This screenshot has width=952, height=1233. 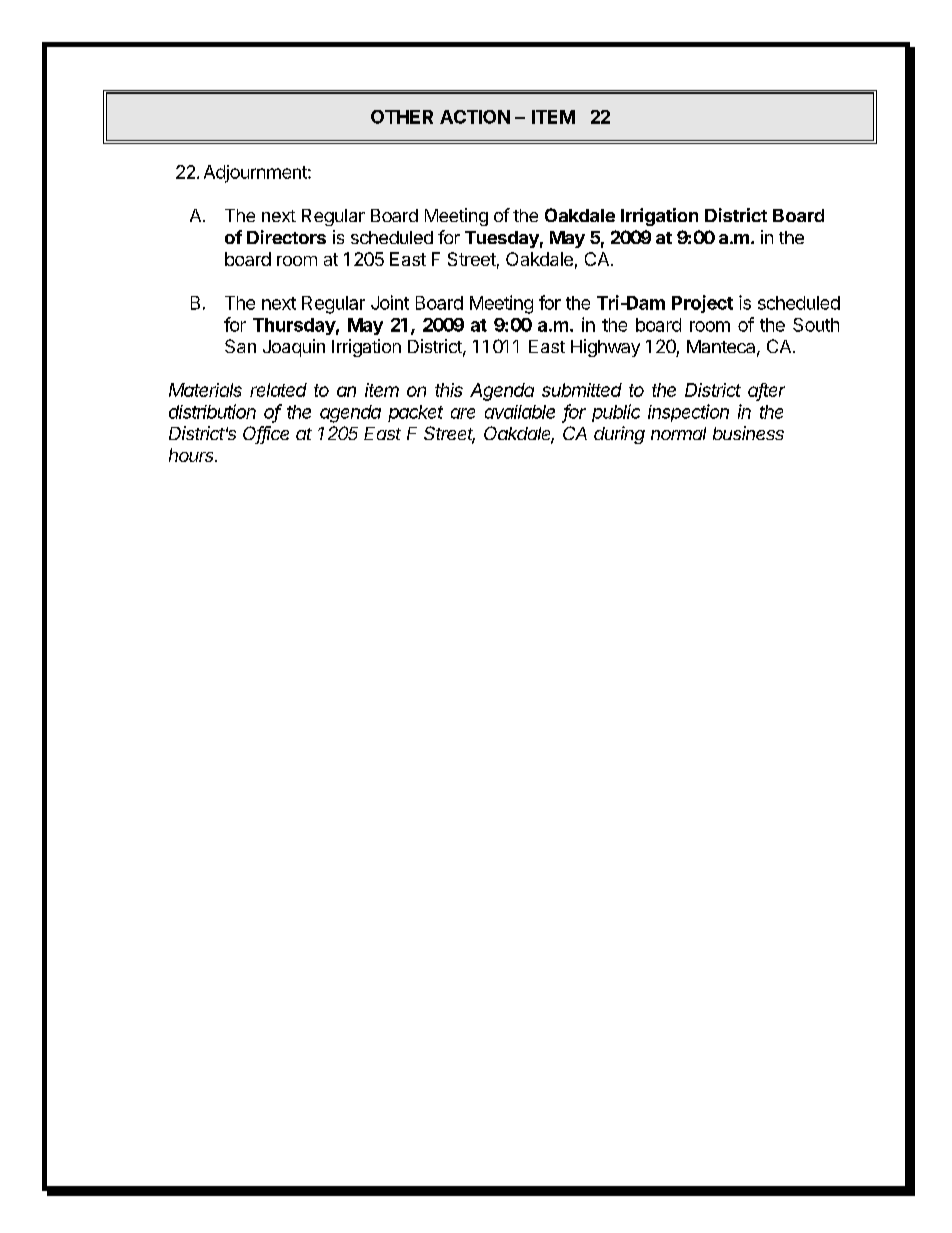 What do you see at coordinates (256, 174) in the screenshot?
I see `Adjournment` at bounding box center [256, 174].
